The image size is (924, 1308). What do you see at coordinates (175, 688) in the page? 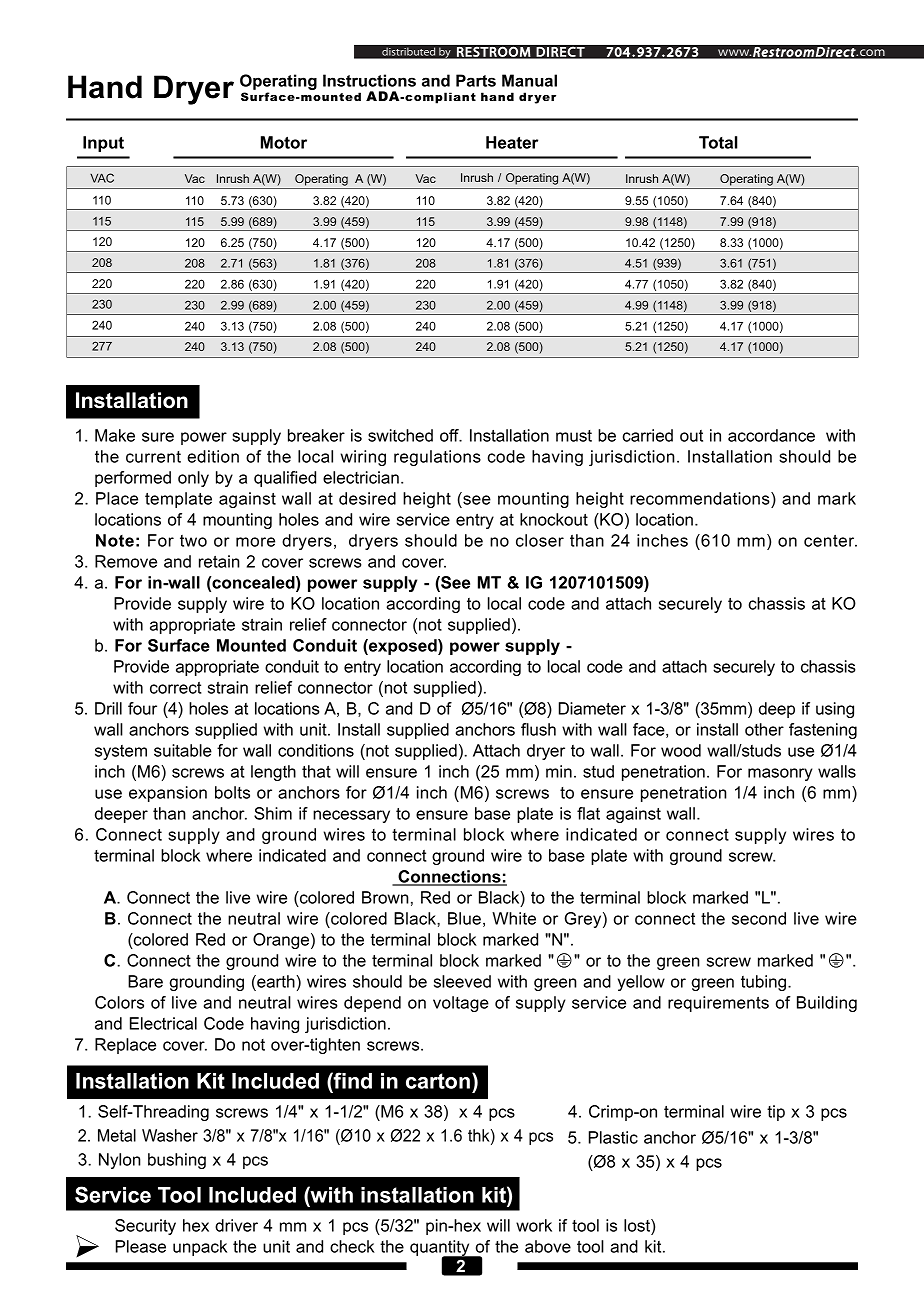
I see `correct` at bounding box center [175, 688].
